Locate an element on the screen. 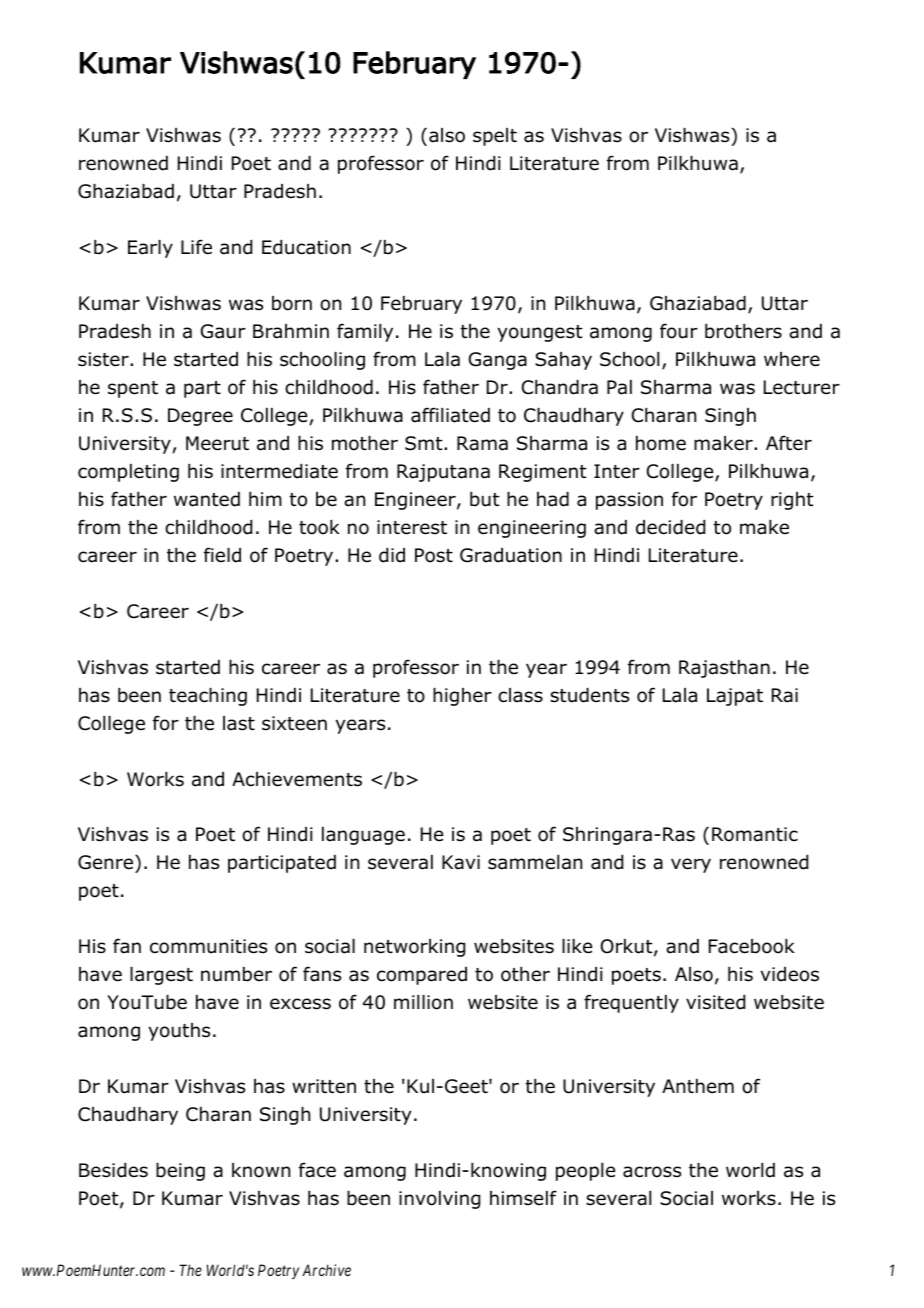 This screenshot has width=924, height=1308. four is located at coordinates (679, 331).
